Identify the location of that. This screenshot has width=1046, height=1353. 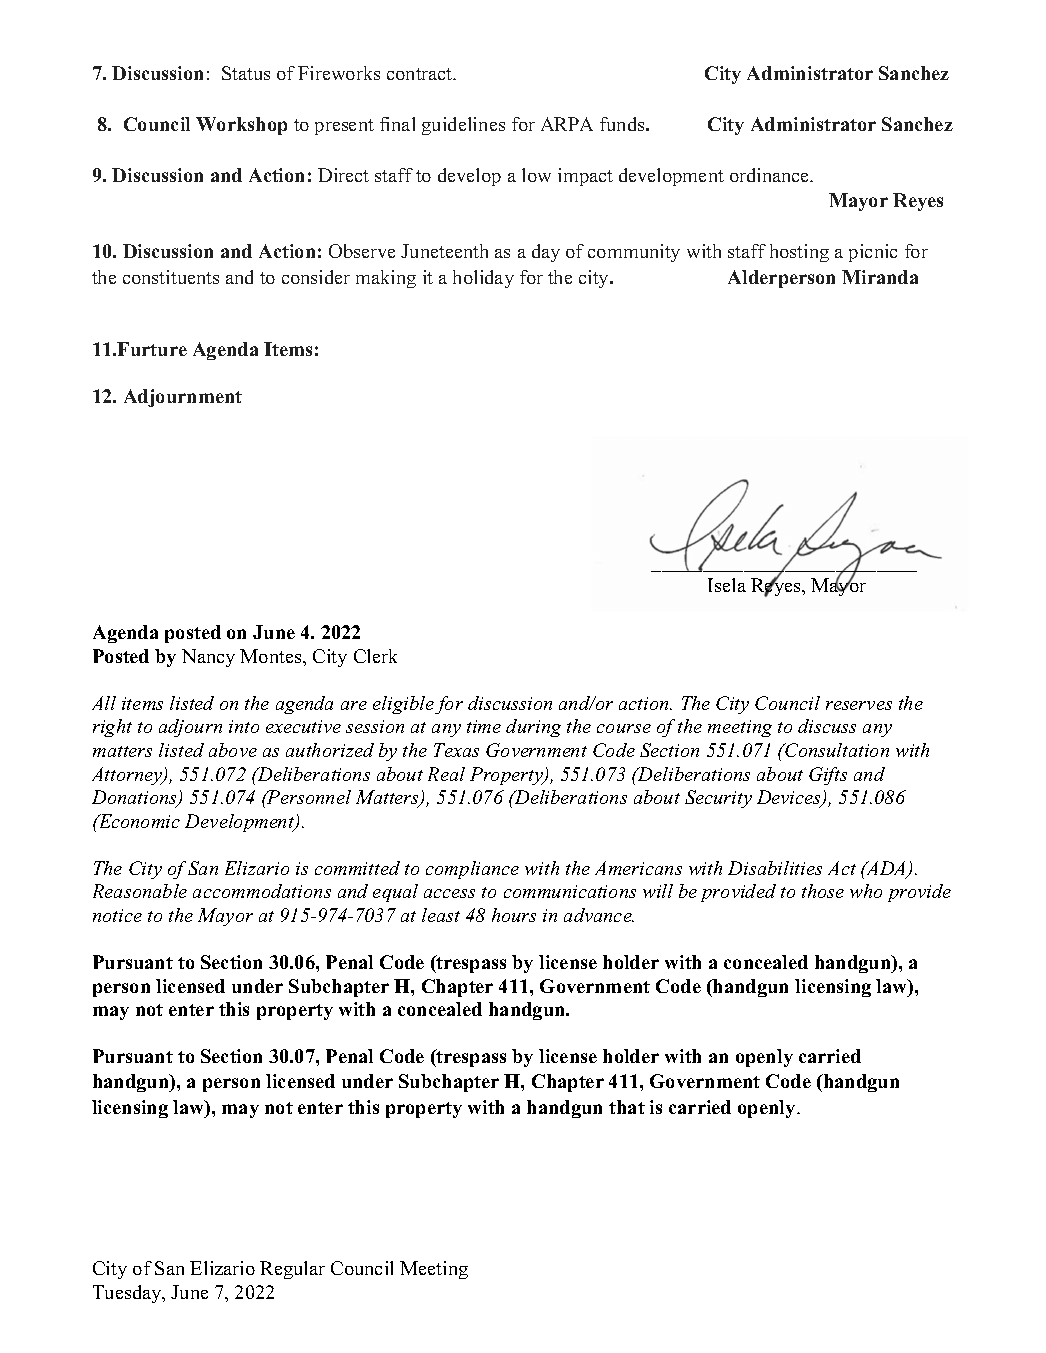
(627, 1107).
